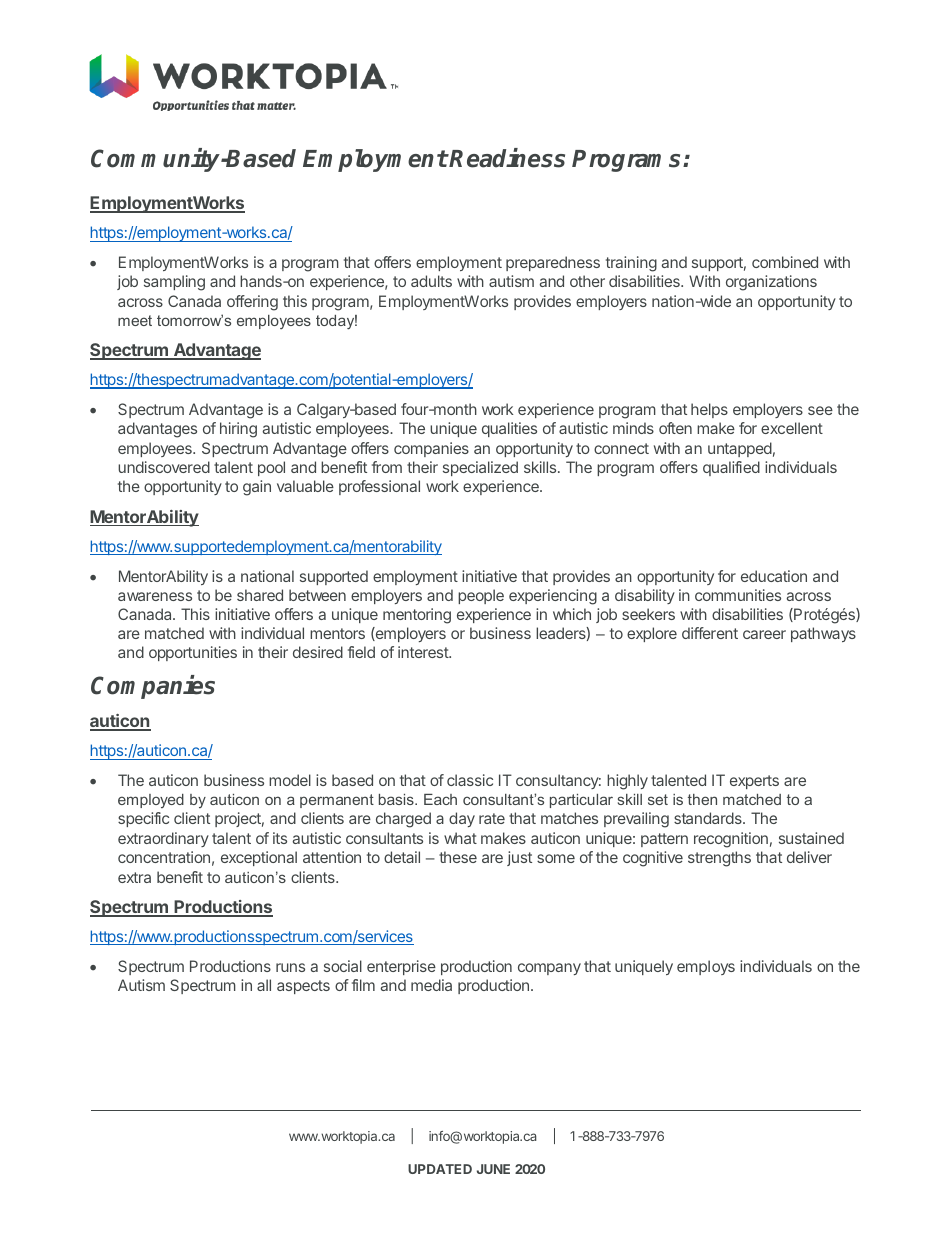  I want to click on all, so click(264, 985).
